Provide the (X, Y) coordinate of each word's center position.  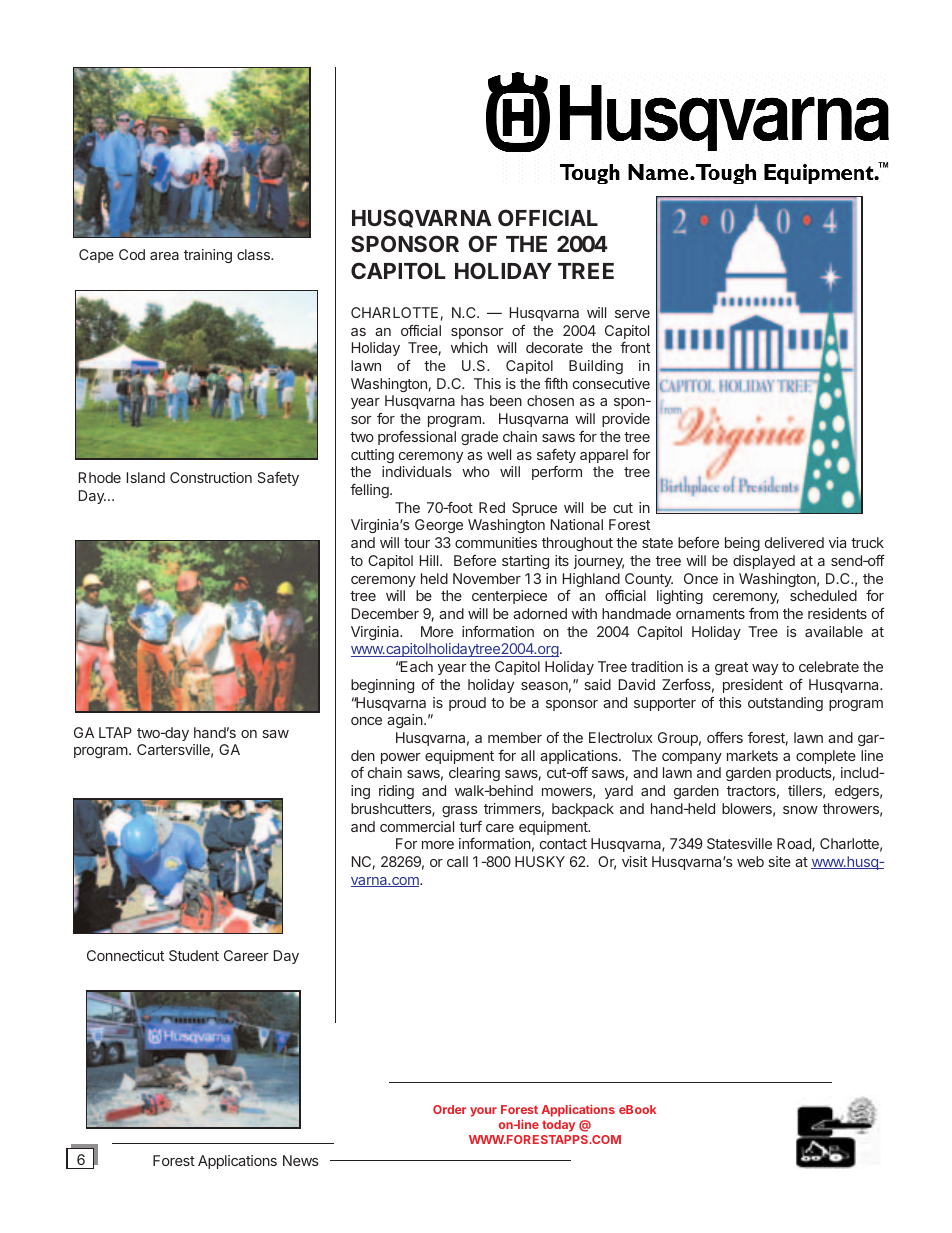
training (208, 256)
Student (194, 955)
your (483, 1112)
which (469, 347)
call (457, 861)
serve (632, 314)
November (487, 578)
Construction (211, 477)
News (301, 1160)
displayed (764, 562)
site (779, 861)
